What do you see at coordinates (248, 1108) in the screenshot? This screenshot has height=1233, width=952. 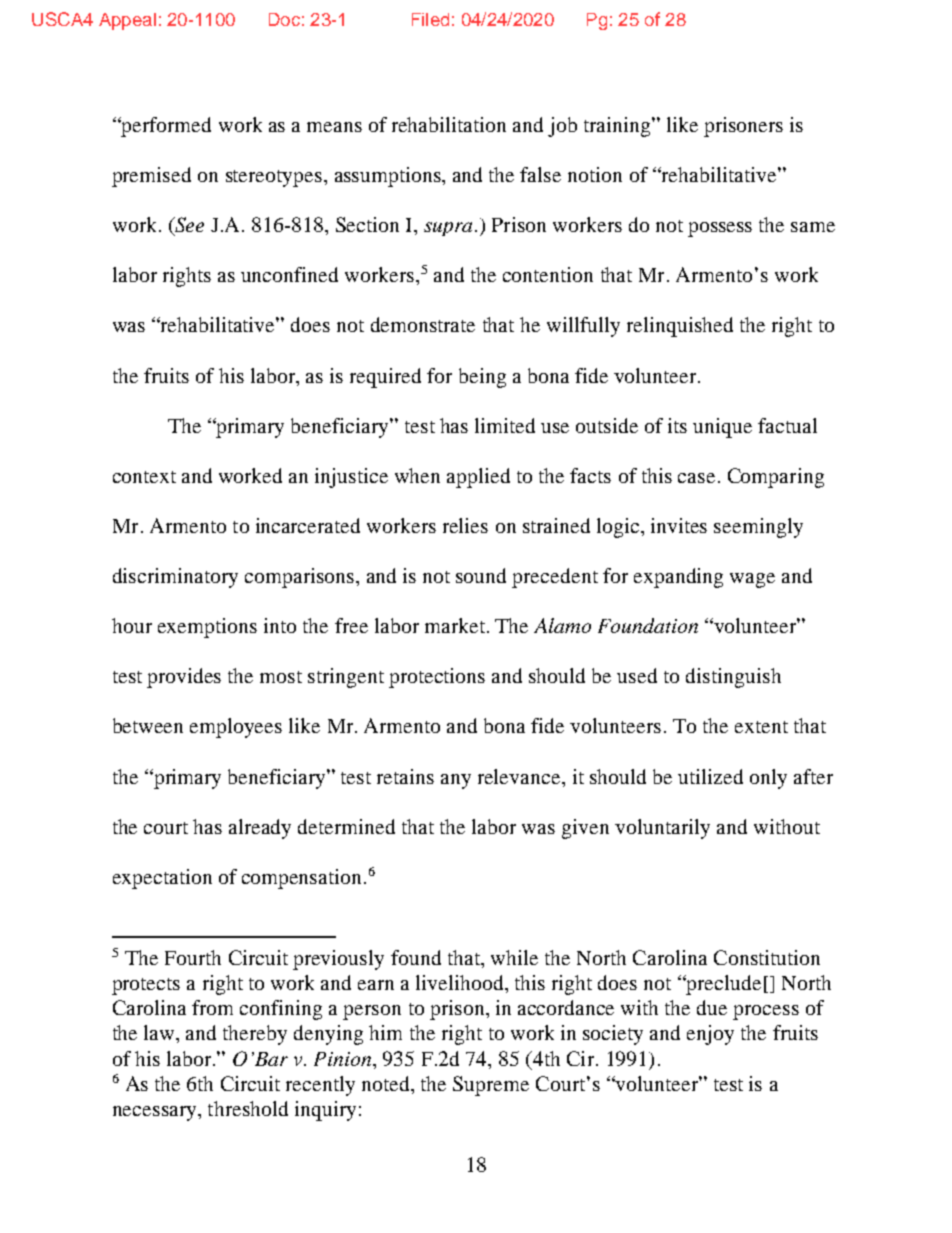 I see `threshold` at bounding box center [248, 1108].
